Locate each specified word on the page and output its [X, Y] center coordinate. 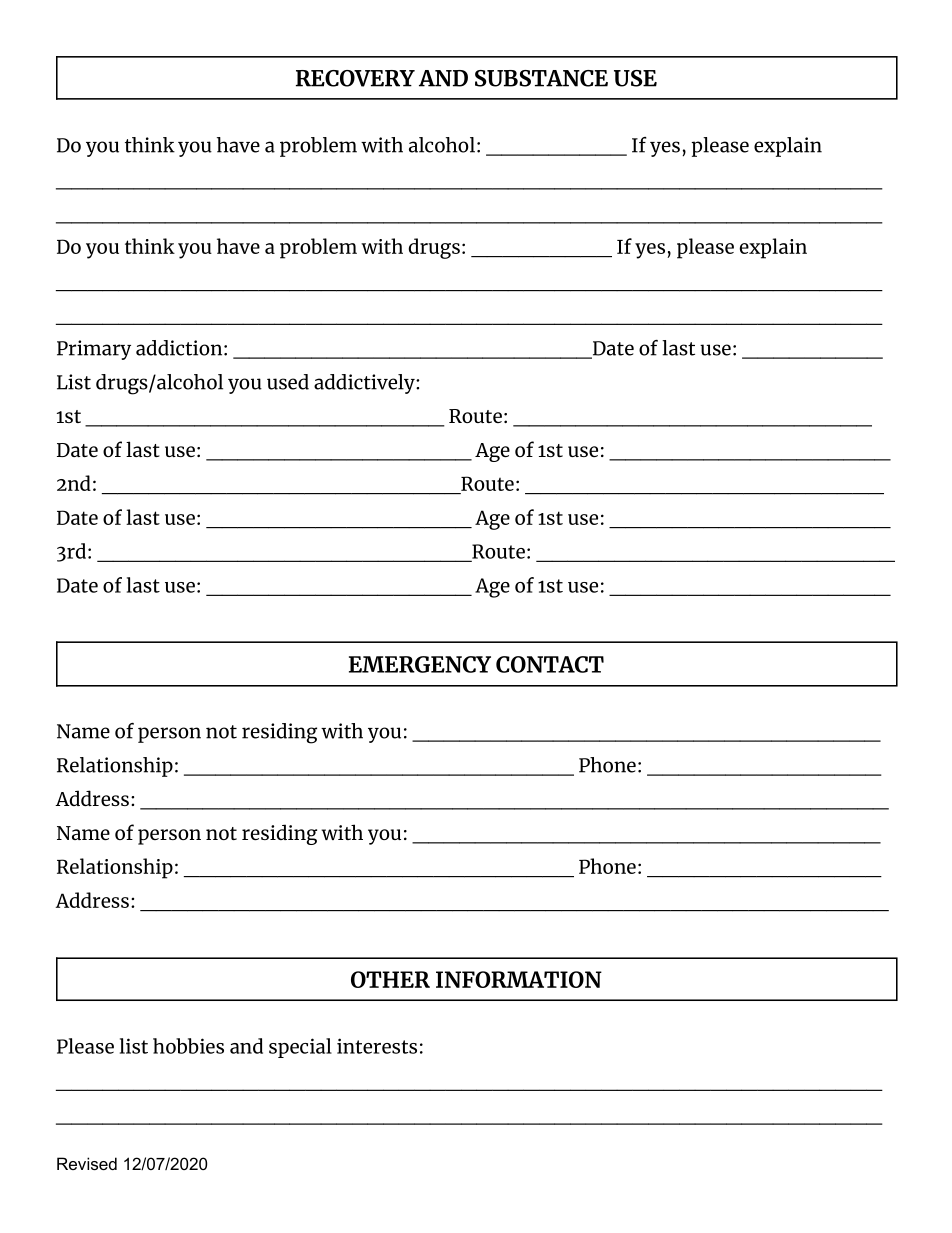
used [288, 382]
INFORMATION [519, 979]
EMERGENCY [420, 664]
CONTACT [550, 664]
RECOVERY [355, 78]
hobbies [188, 1046]
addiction [180, 348]
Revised [87, 1163]
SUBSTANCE [541, 78]
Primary [94, 350]
